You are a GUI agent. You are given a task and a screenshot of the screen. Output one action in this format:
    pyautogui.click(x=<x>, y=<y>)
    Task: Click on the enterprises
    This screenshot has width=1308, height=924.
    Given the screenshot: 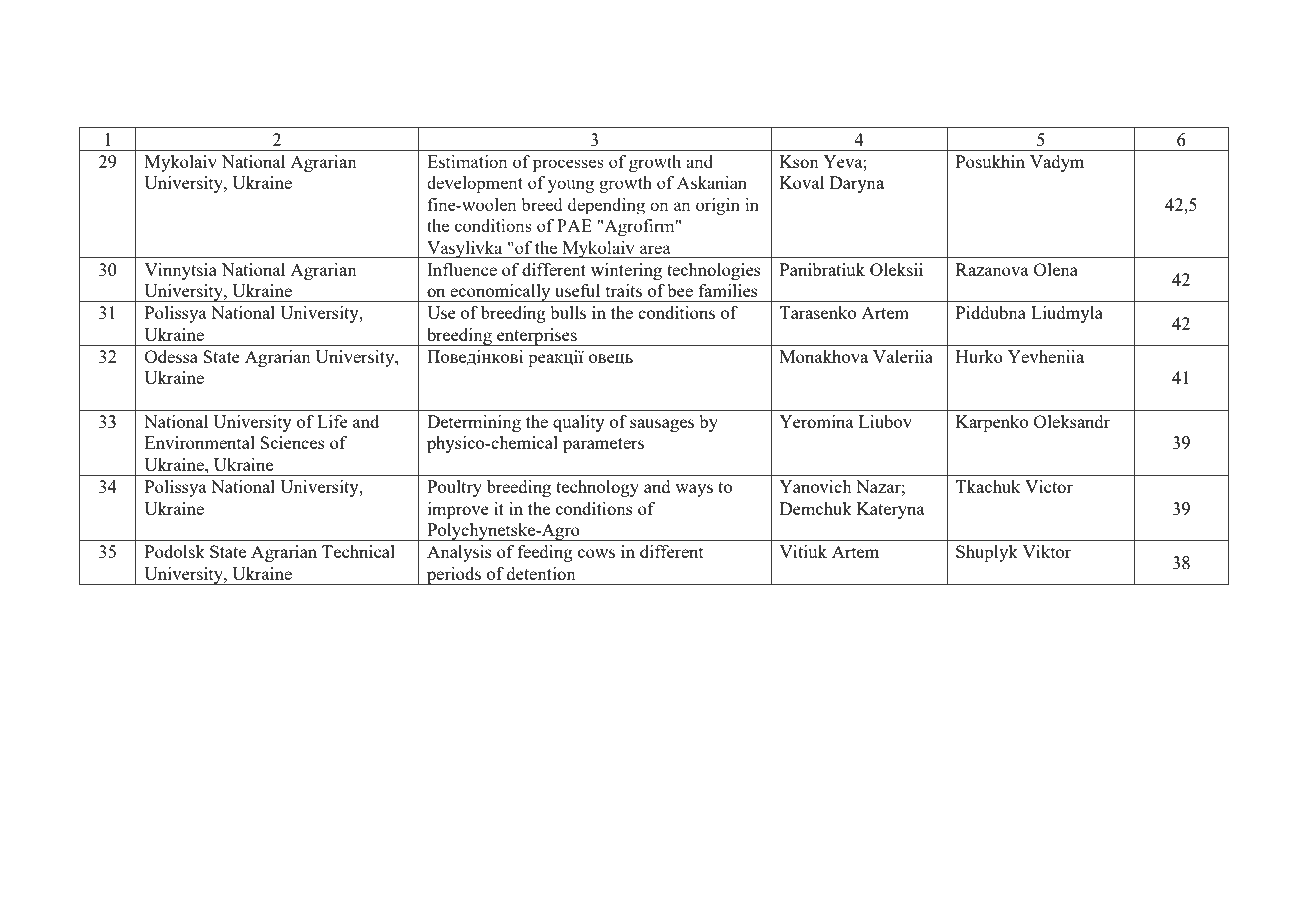 What is the action you would take?
    pyautogui.click(x=537, y=337)
